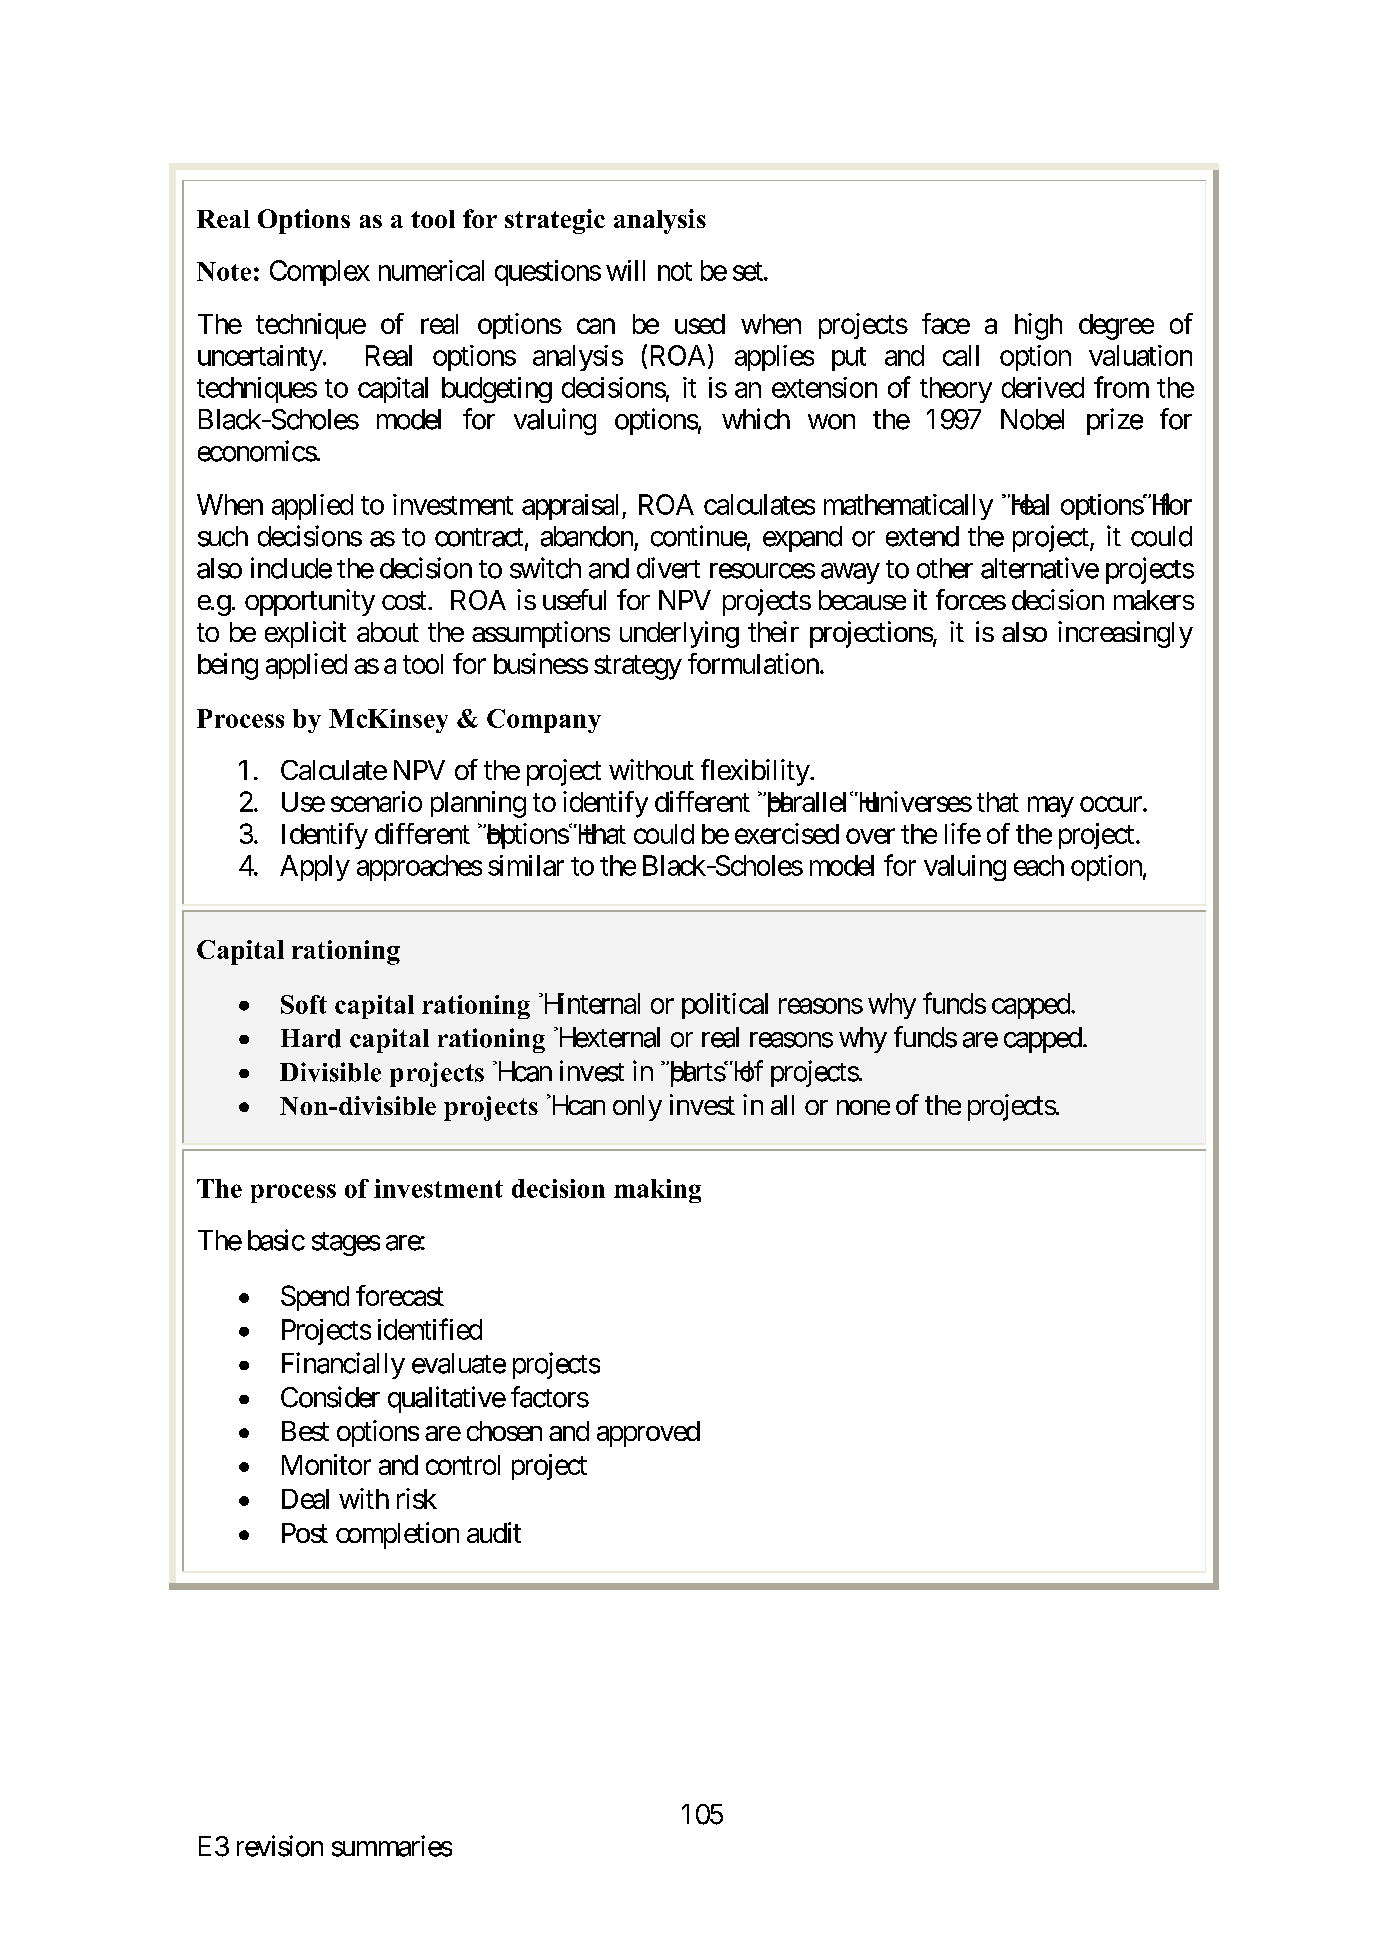 This page has width=1375, height=1945. Describe the element at coordinates (1038, 326) in the page. I see `high` at that location.
